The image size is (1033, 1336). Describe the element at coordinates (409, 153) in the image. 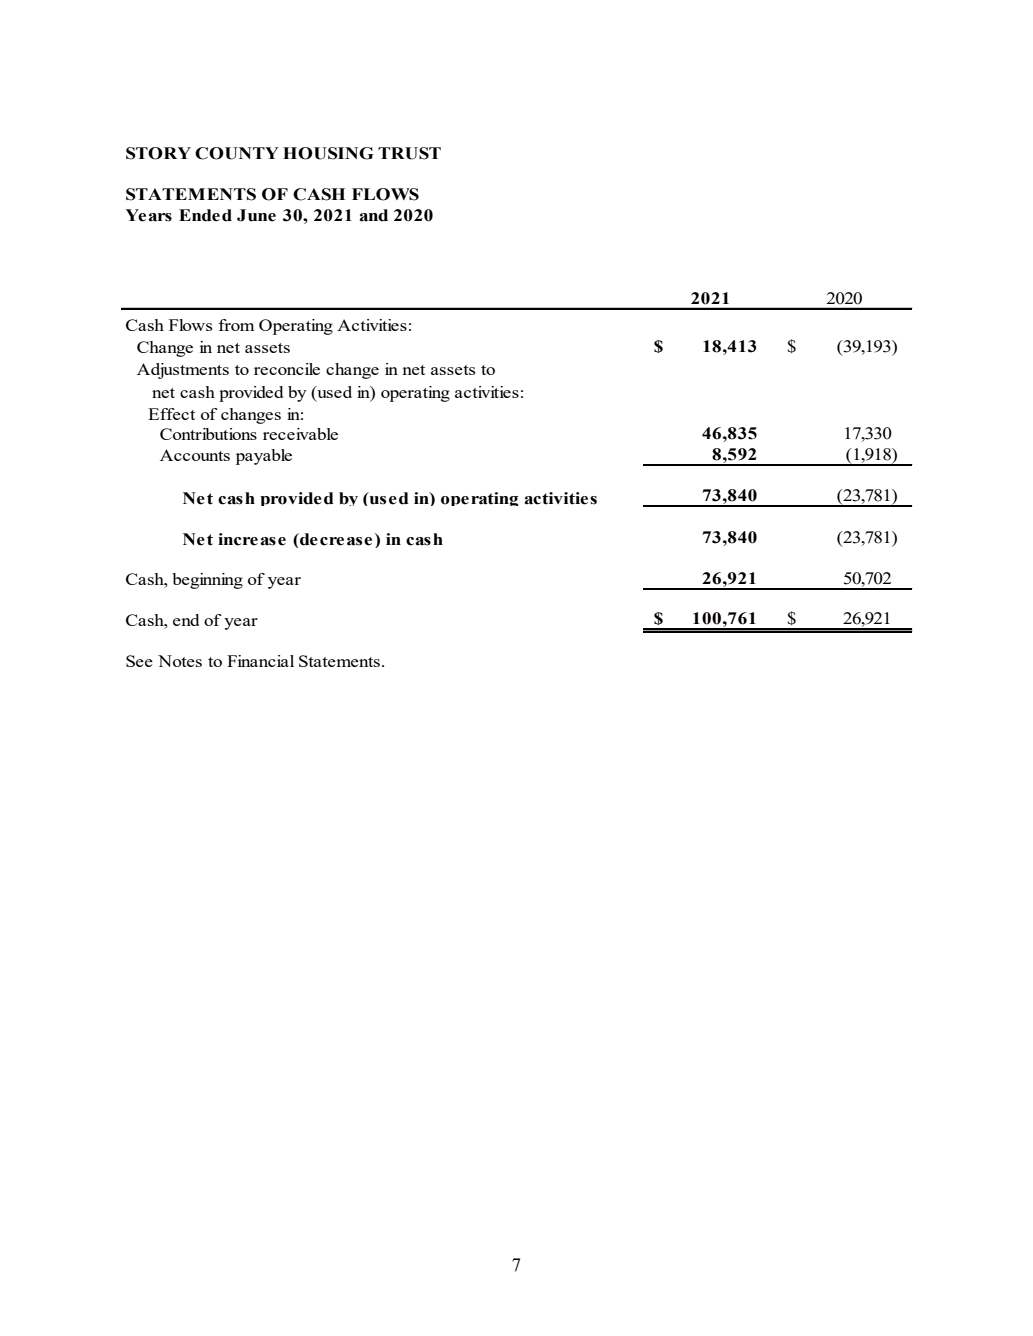

I see `TRUST` at that location.
